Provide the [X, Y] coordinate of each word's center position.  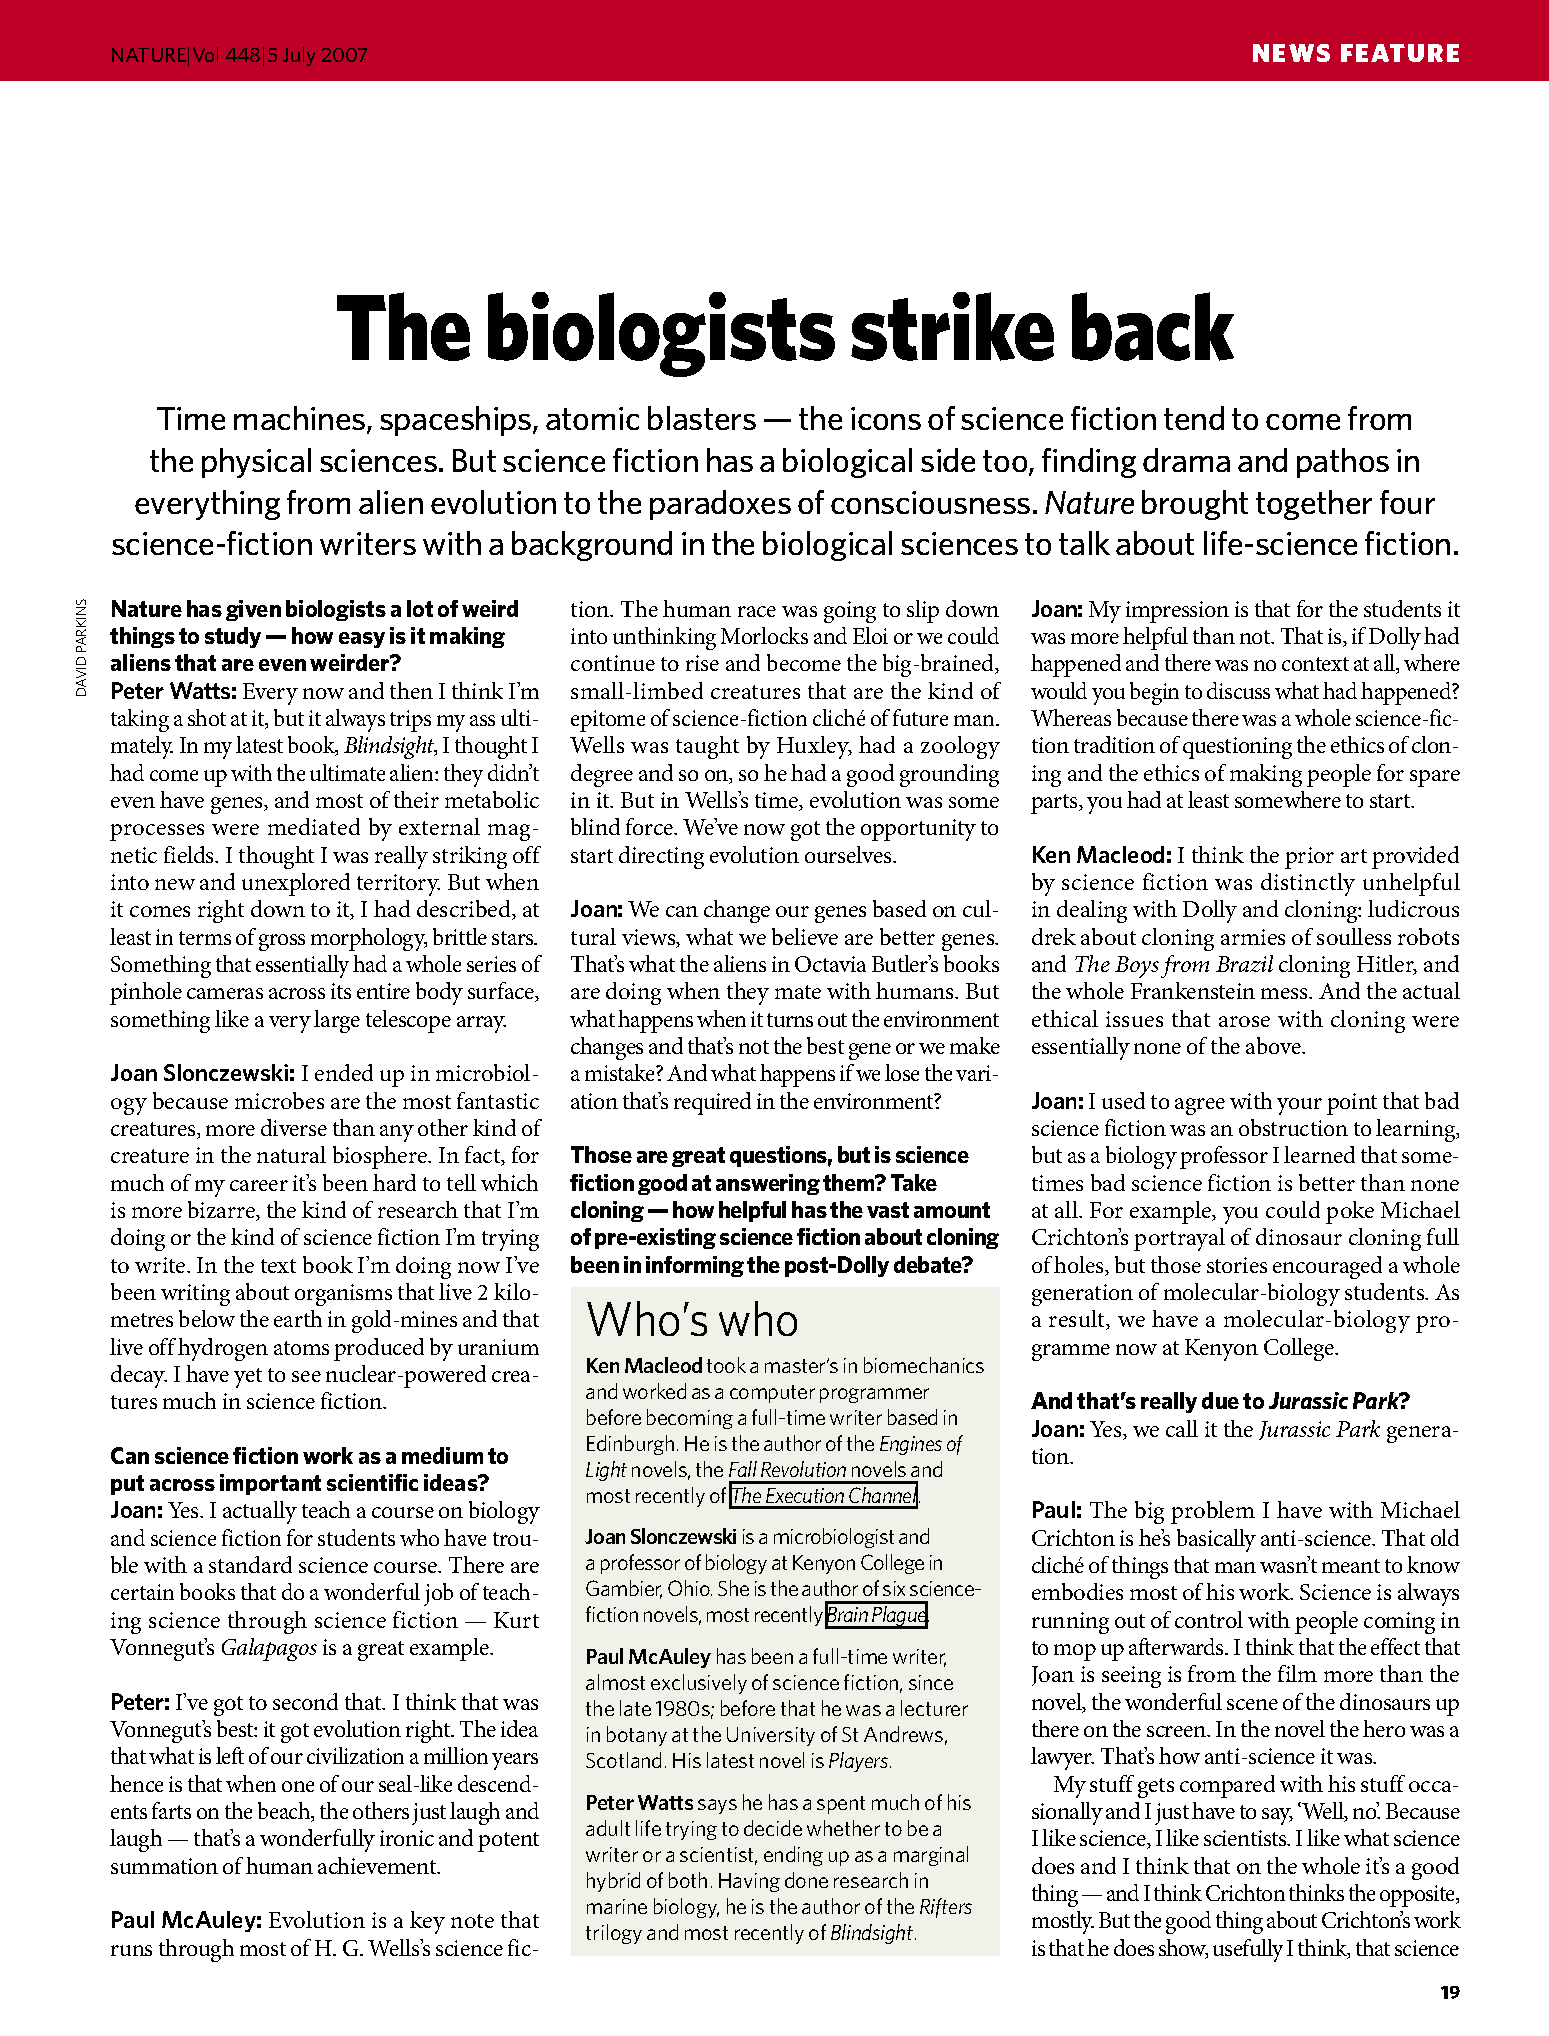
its [341, 991]
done [806, 1880]
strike [952, 326]
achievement [378, 1865]
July [299, 56]
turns [790, 1020]
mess [1285, 993]
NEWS [1291, 53]
